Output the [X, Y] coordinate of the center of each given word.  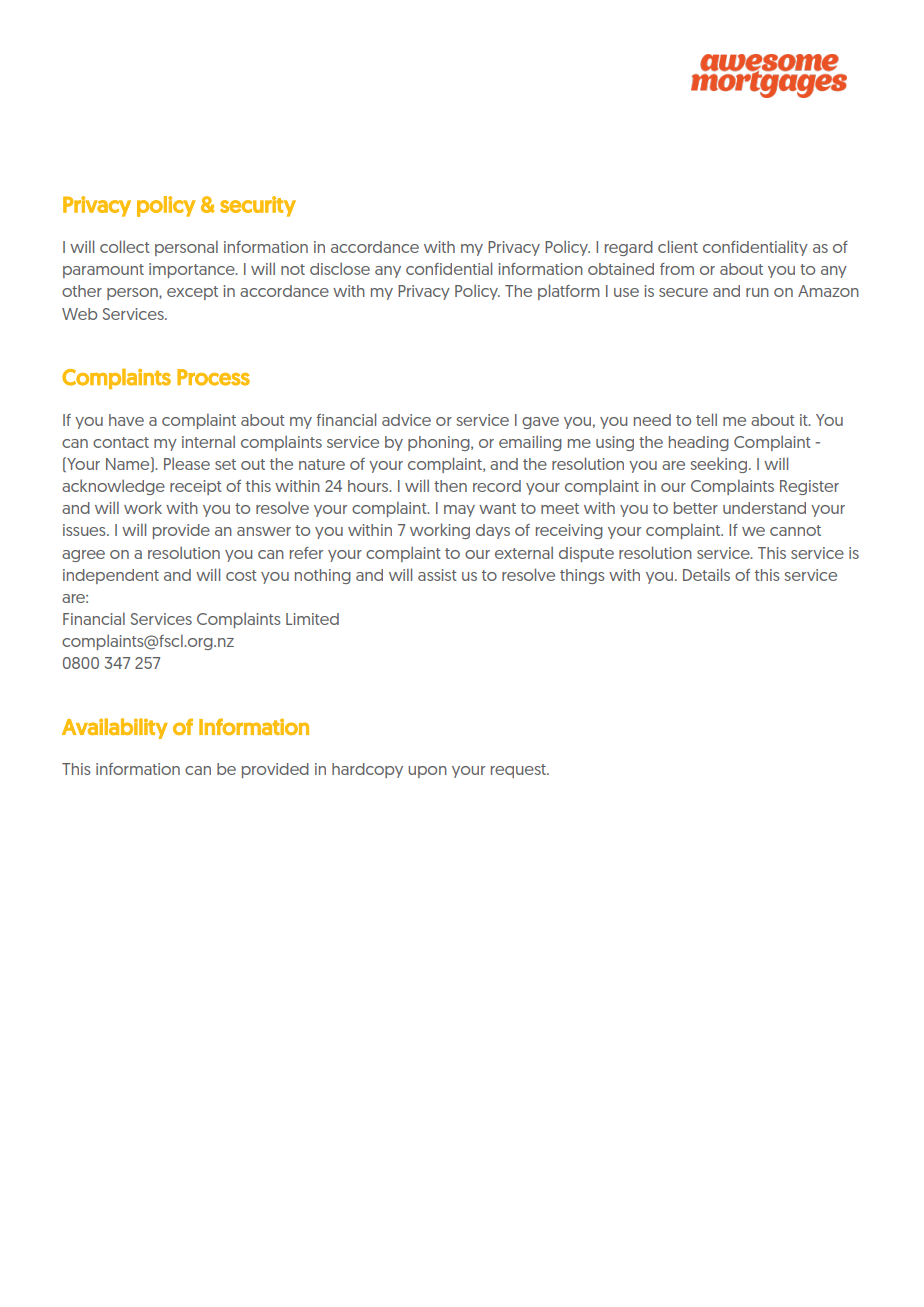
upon [427, 772]
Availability [115, 728]
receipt [196, 487]
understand [764, 508]
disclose [340, 268]
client [678, 246]
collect [125, 246]
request [519, 771]
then [450, 486]
